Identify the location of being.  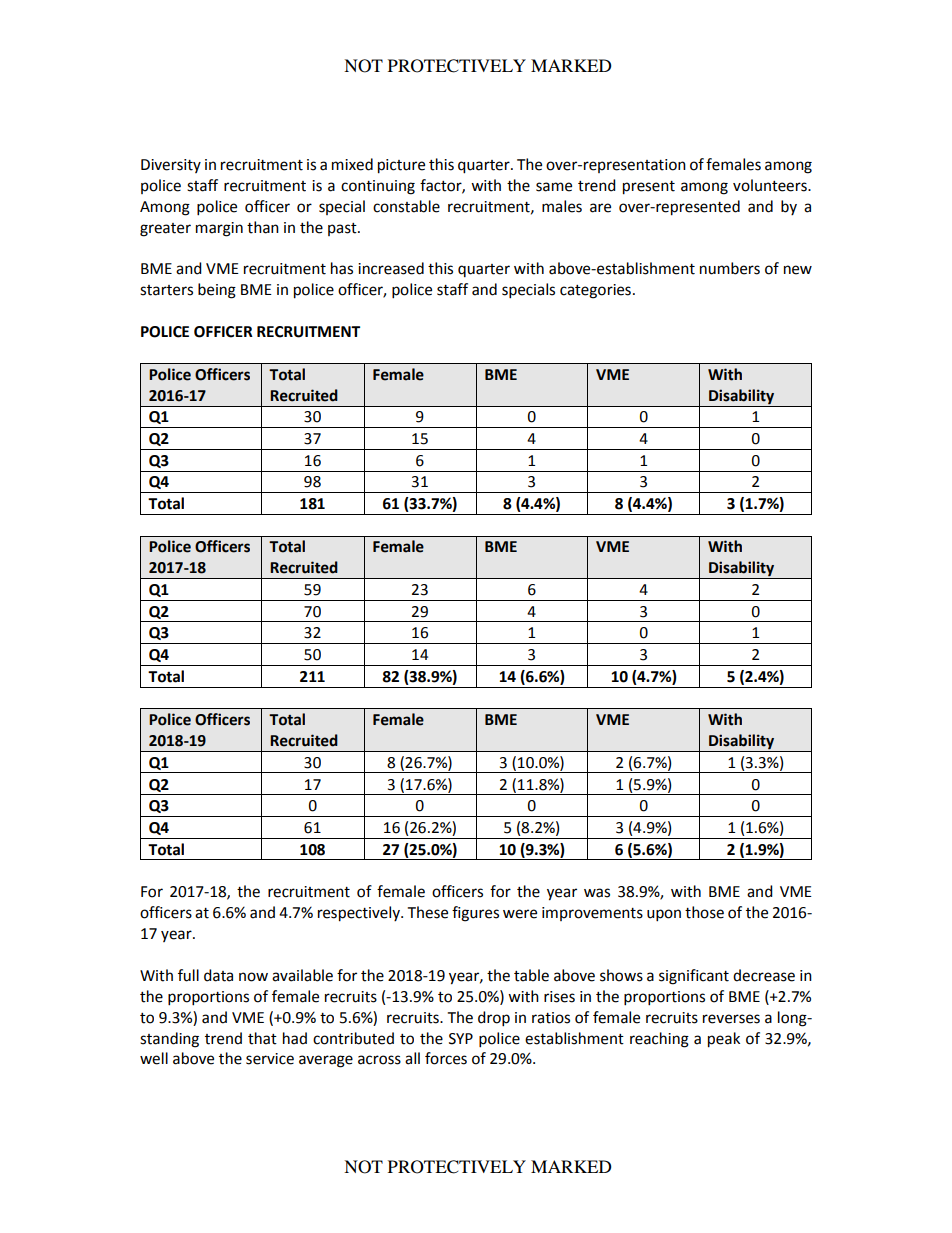
(217, 291).
